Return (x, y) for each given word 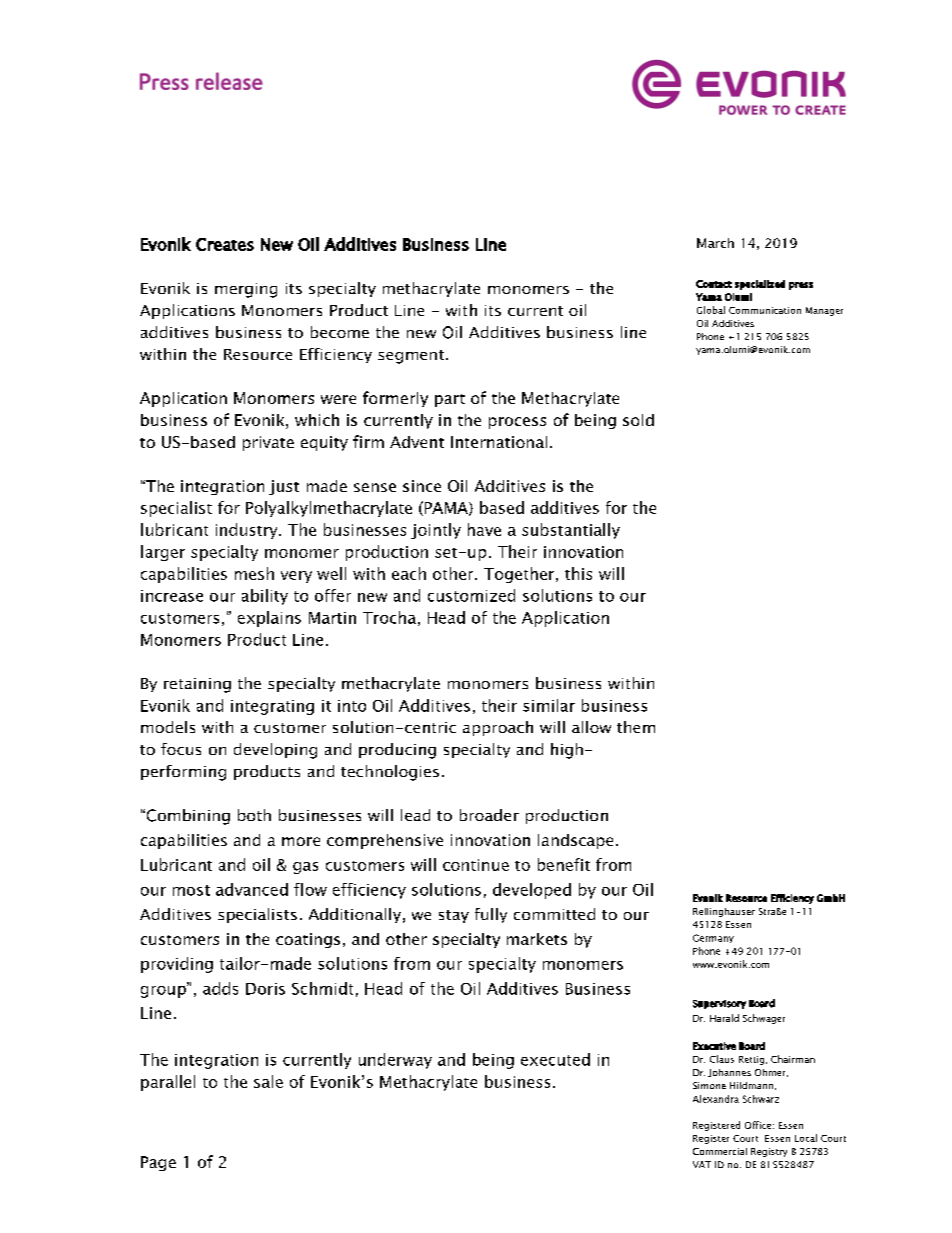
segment (411, 357)
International (499, 442)
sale (268, 1081)
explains (269, 619)
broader (489, 815)
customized (471, 595)
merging (246, 290)
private (268, 443)
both (254, 815)
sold (638, 420)
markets (537, 939)
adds (220, 988)
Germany (713, 938)
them (636, 727)
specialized (760, 285)
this (578, 573)
